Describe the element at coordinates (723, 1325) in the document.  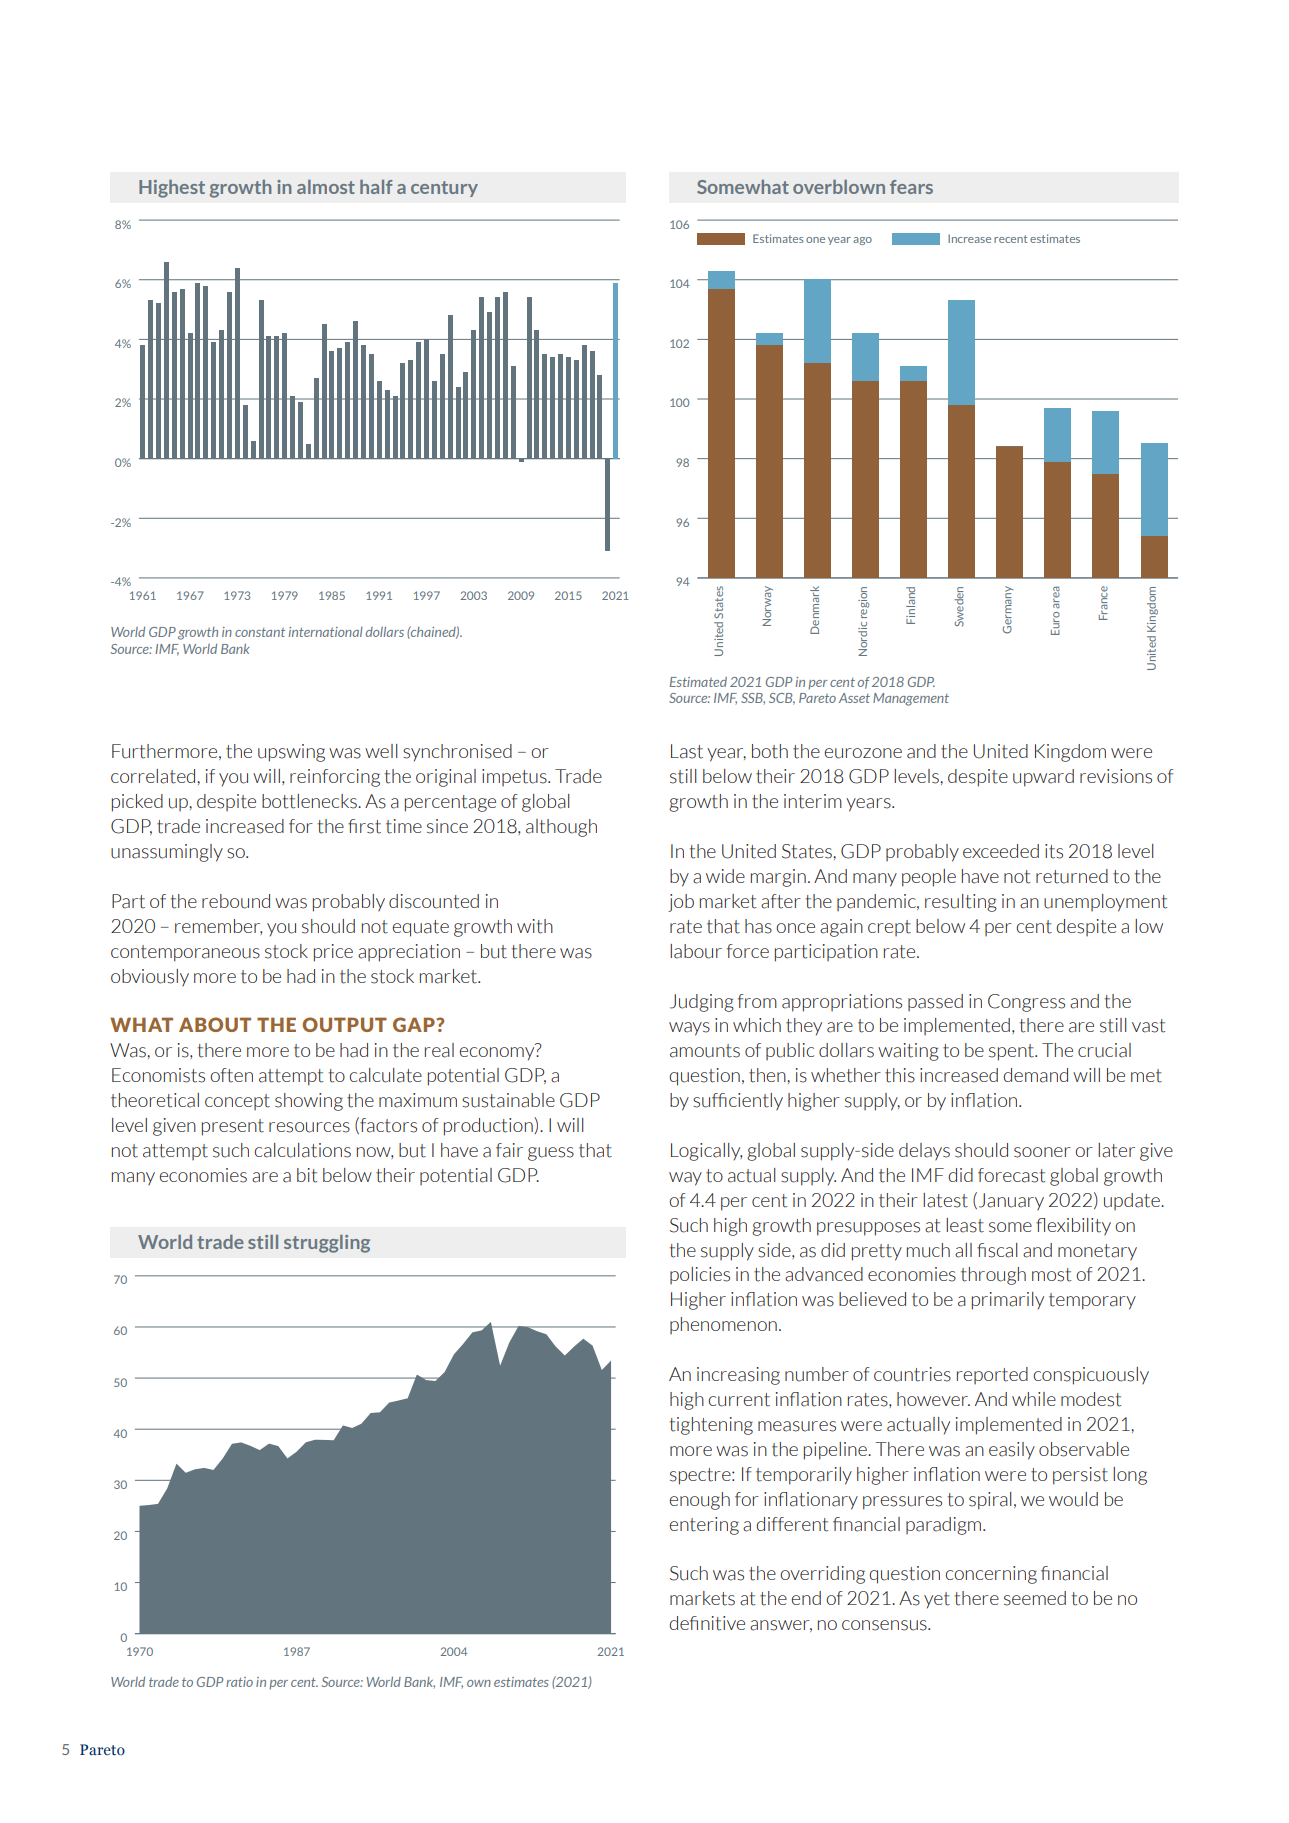
I see `phenomenon` at that location.
